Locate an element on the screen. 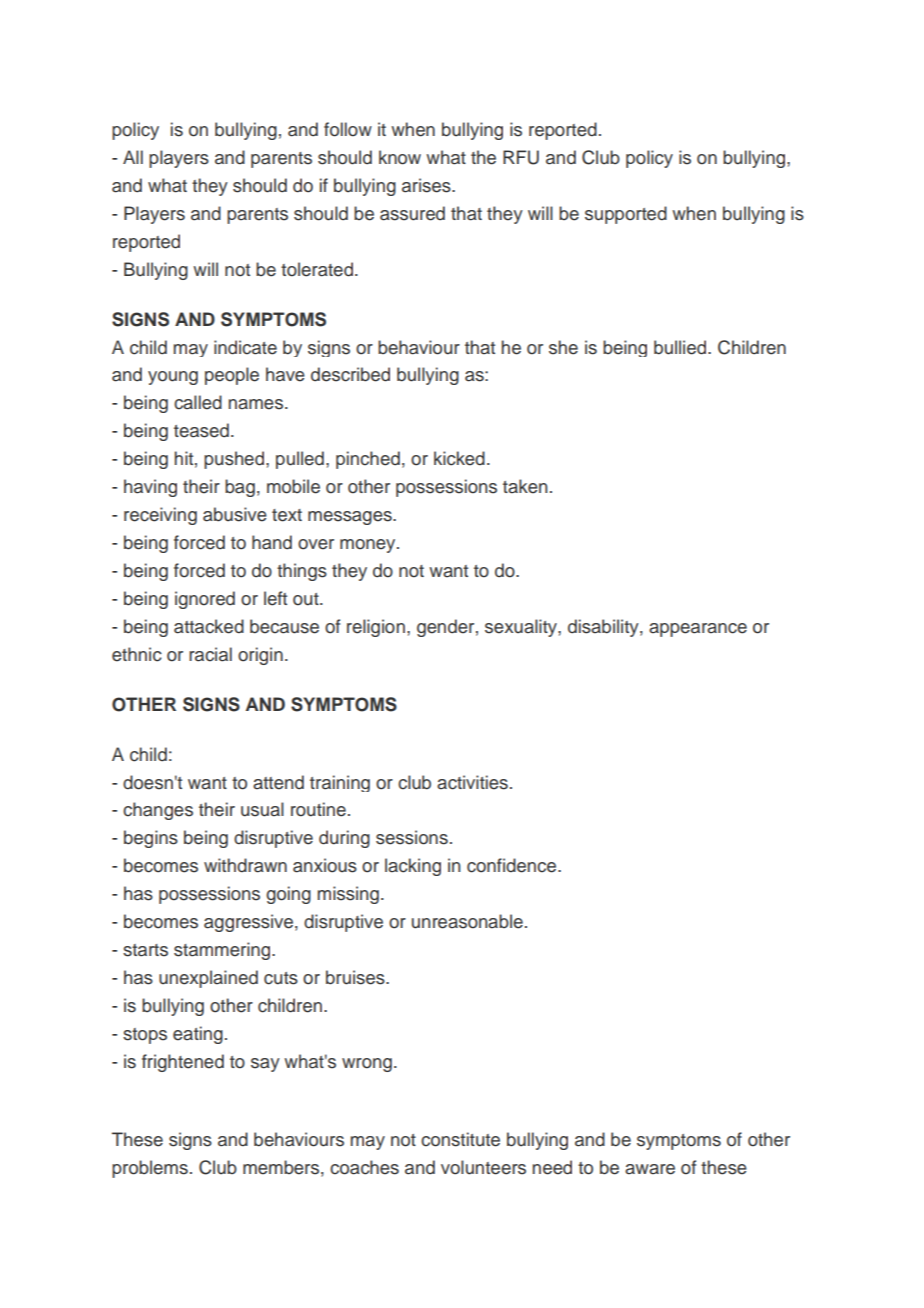  supported is located at coordinates (626, 215).
